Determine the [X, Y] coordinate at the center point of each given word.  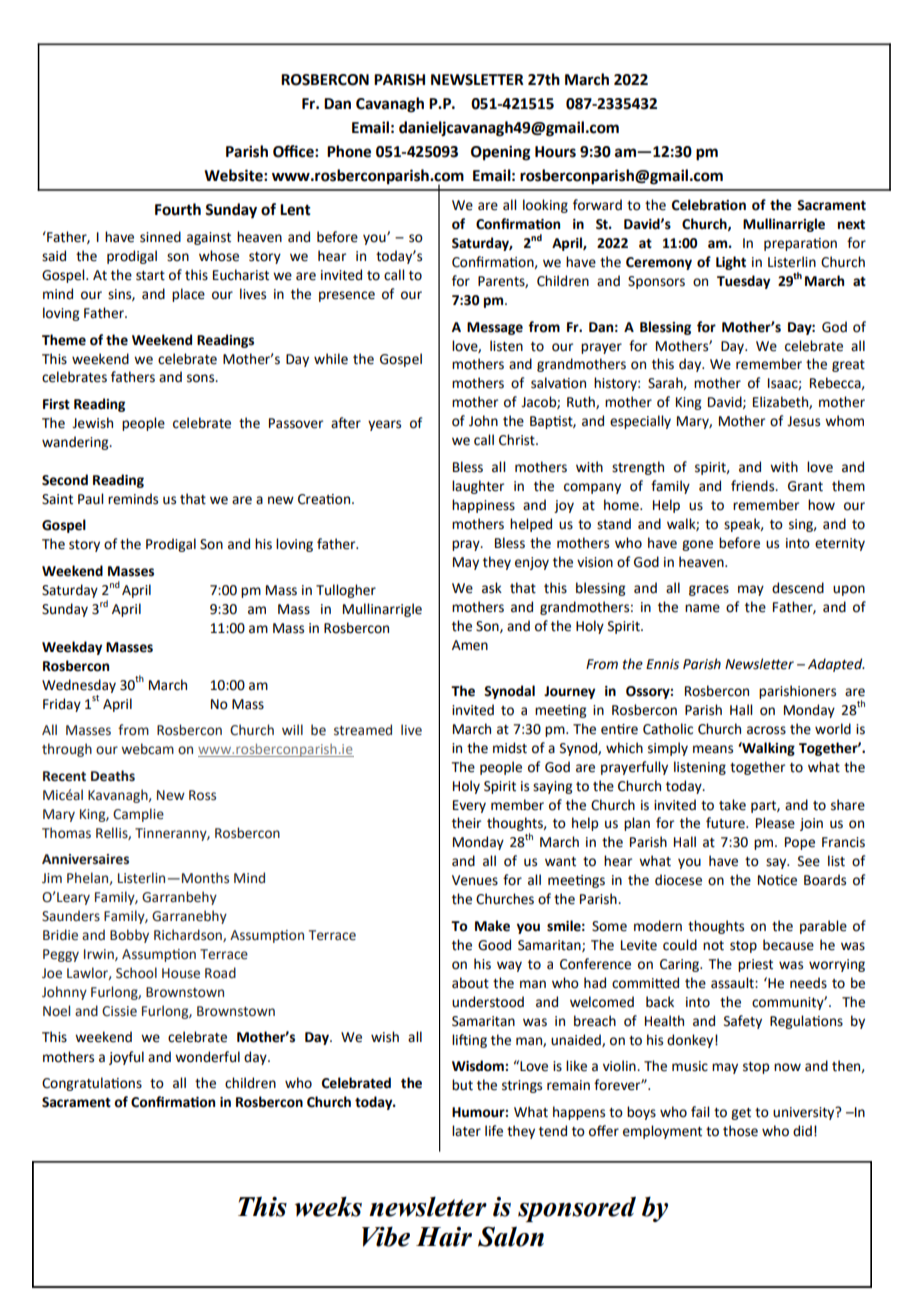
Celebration [709, 205]
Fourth [178, 209]
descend [798, 588]
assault [733, 983]
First [56, 404]
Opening [501, 153]
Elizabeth [781, 402]
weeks [328, 1206]
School [136, 973]
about [470, 983]
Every [469, 806]
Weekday [72, 648]
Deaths [113, 776]
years [384, 425]
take [732, 805]
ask [492, 588]
